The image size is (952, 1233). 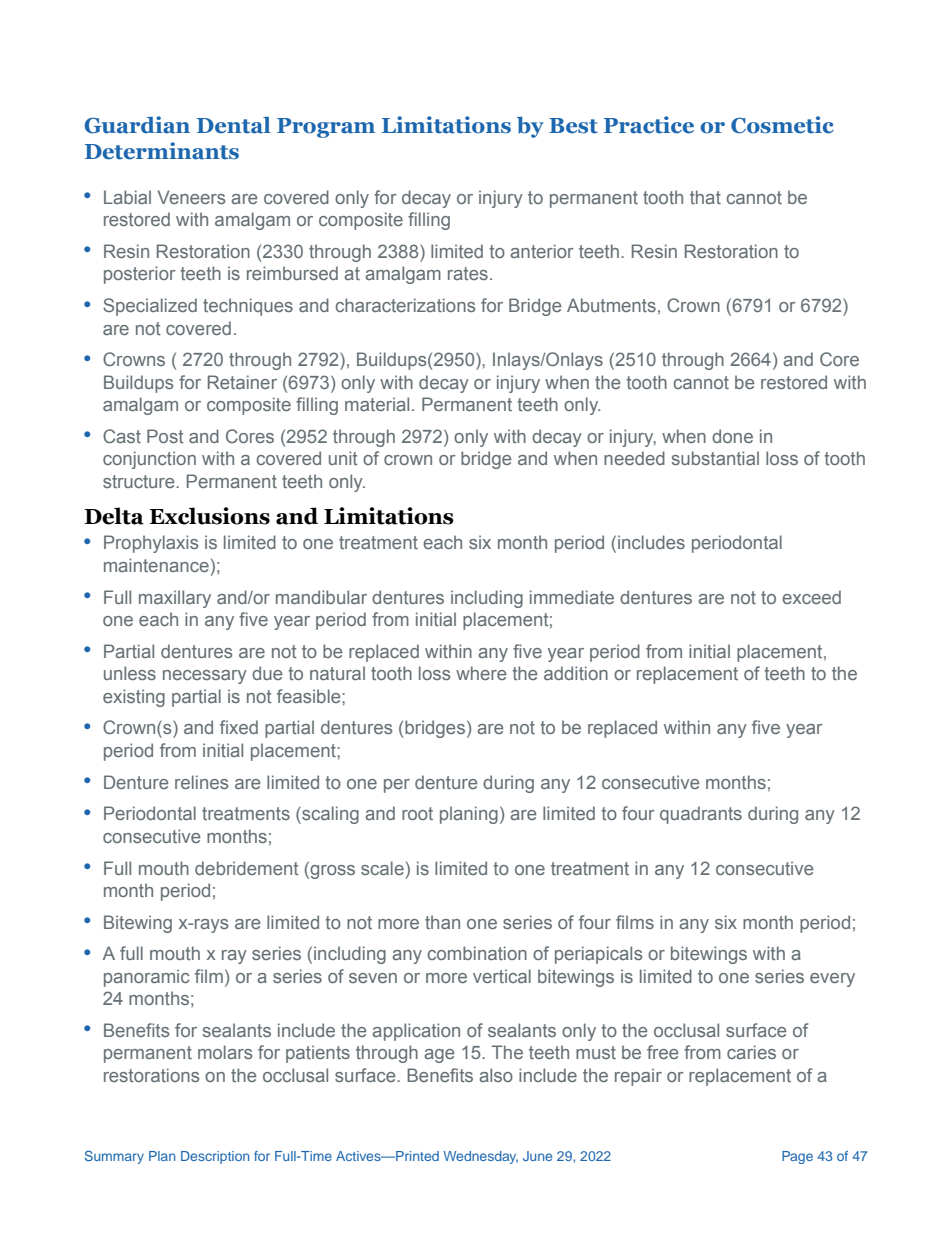 What do you see at coordinates (247, 868) in the page?
I see `debridement` at bounding box center [247, 868].
